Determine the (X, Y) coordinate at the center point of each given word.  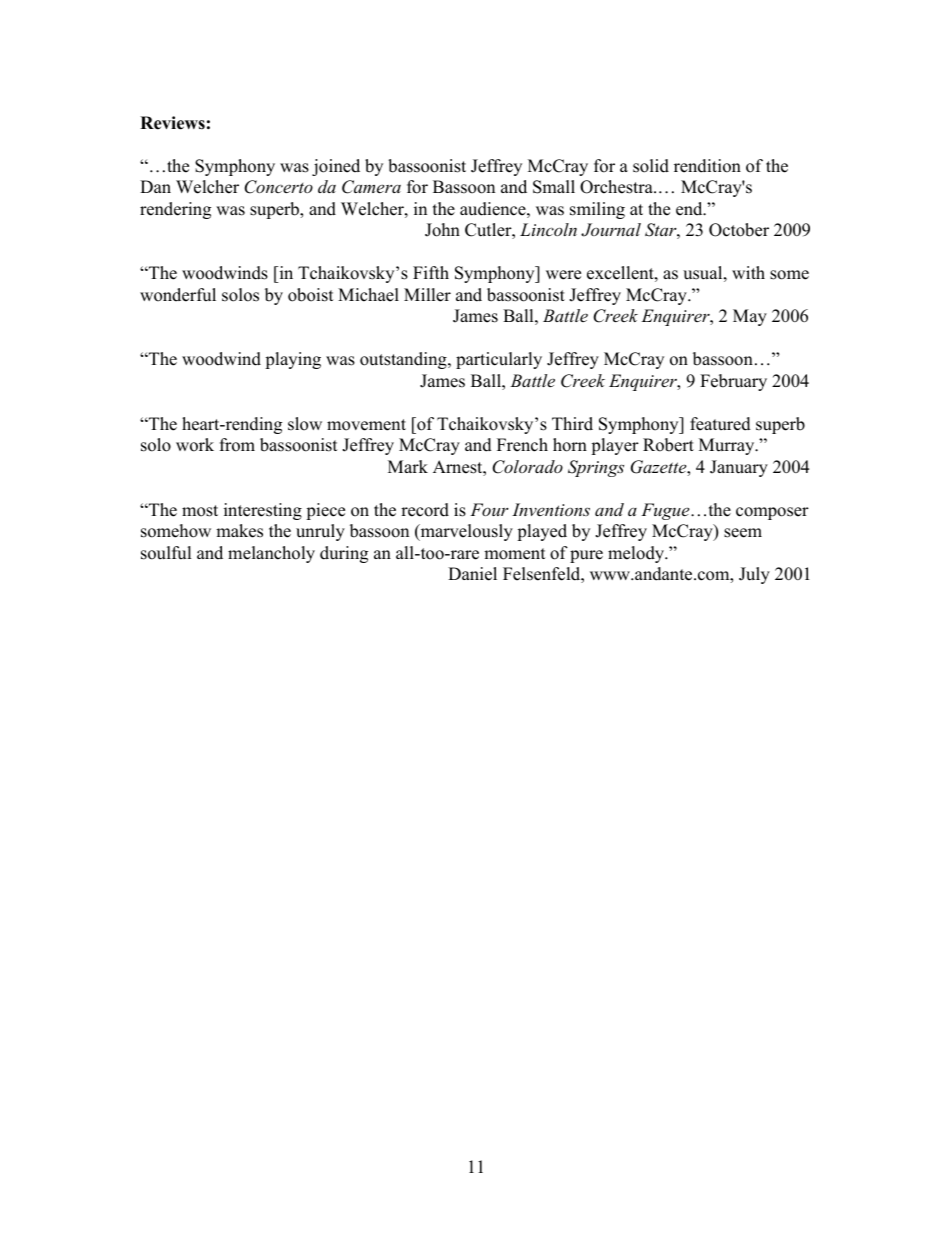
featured (720, 424)
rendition (707, 166)
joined (336, 167)
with (748, 272)
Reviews (172, 123)
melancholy (271, 554)
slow (305, 424)
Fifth (431, 272)
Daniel (472, 574)
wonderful (178, 295)
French (522, 445)
